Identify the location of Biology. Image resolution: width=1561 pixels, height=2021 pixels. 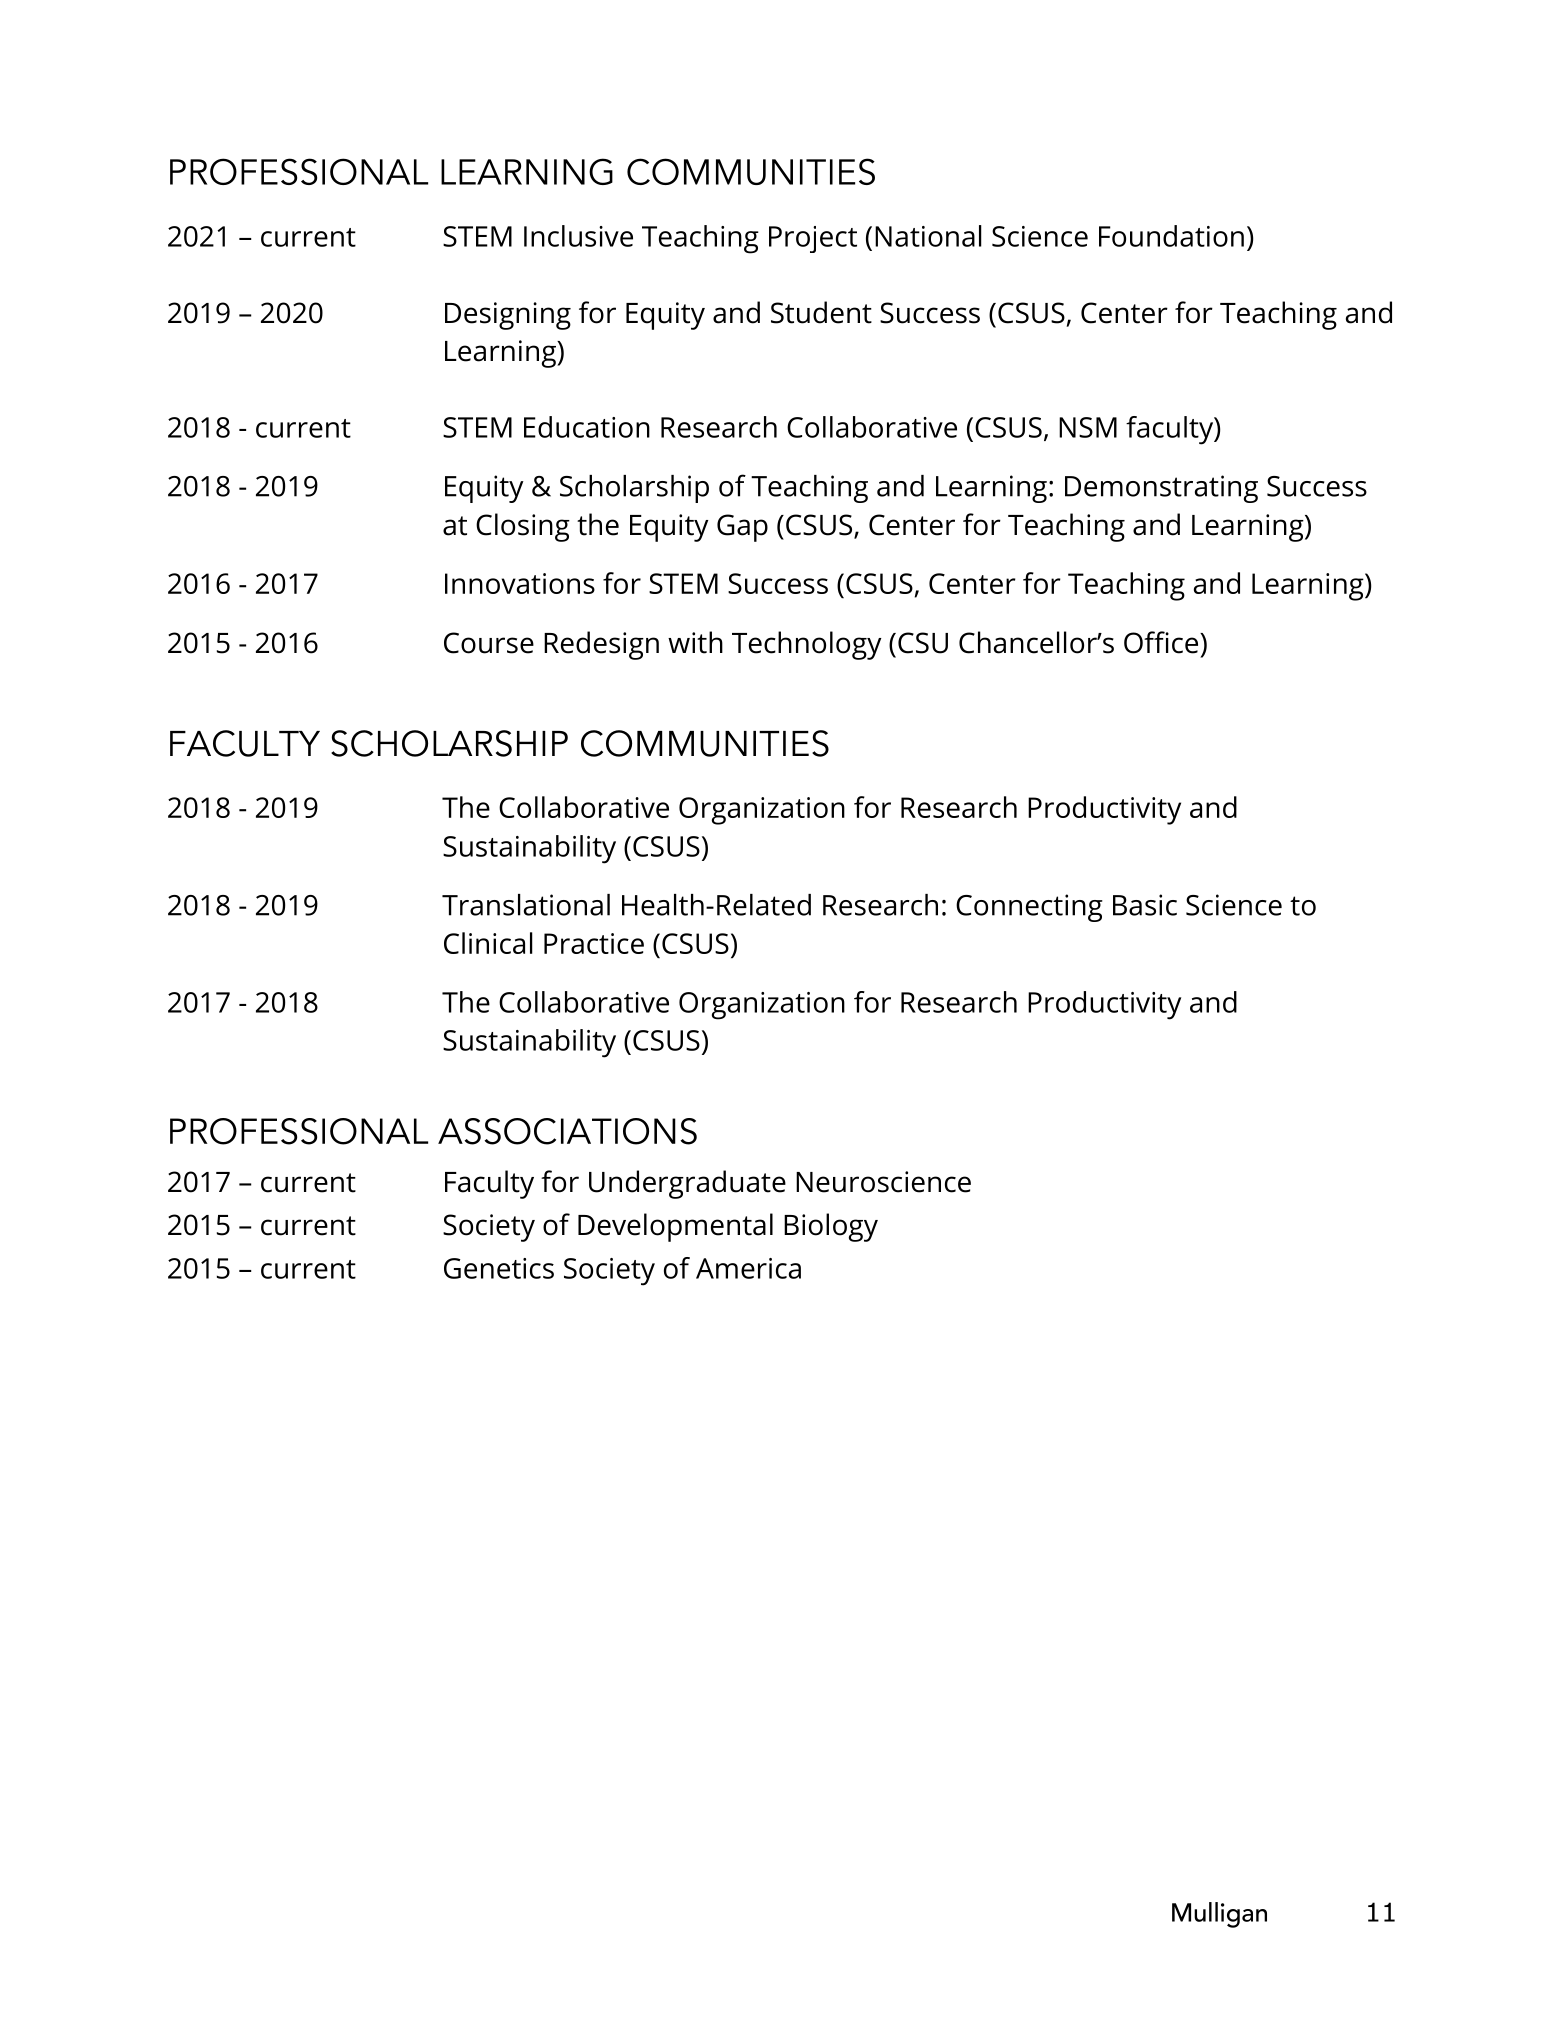
(831, 1227).
